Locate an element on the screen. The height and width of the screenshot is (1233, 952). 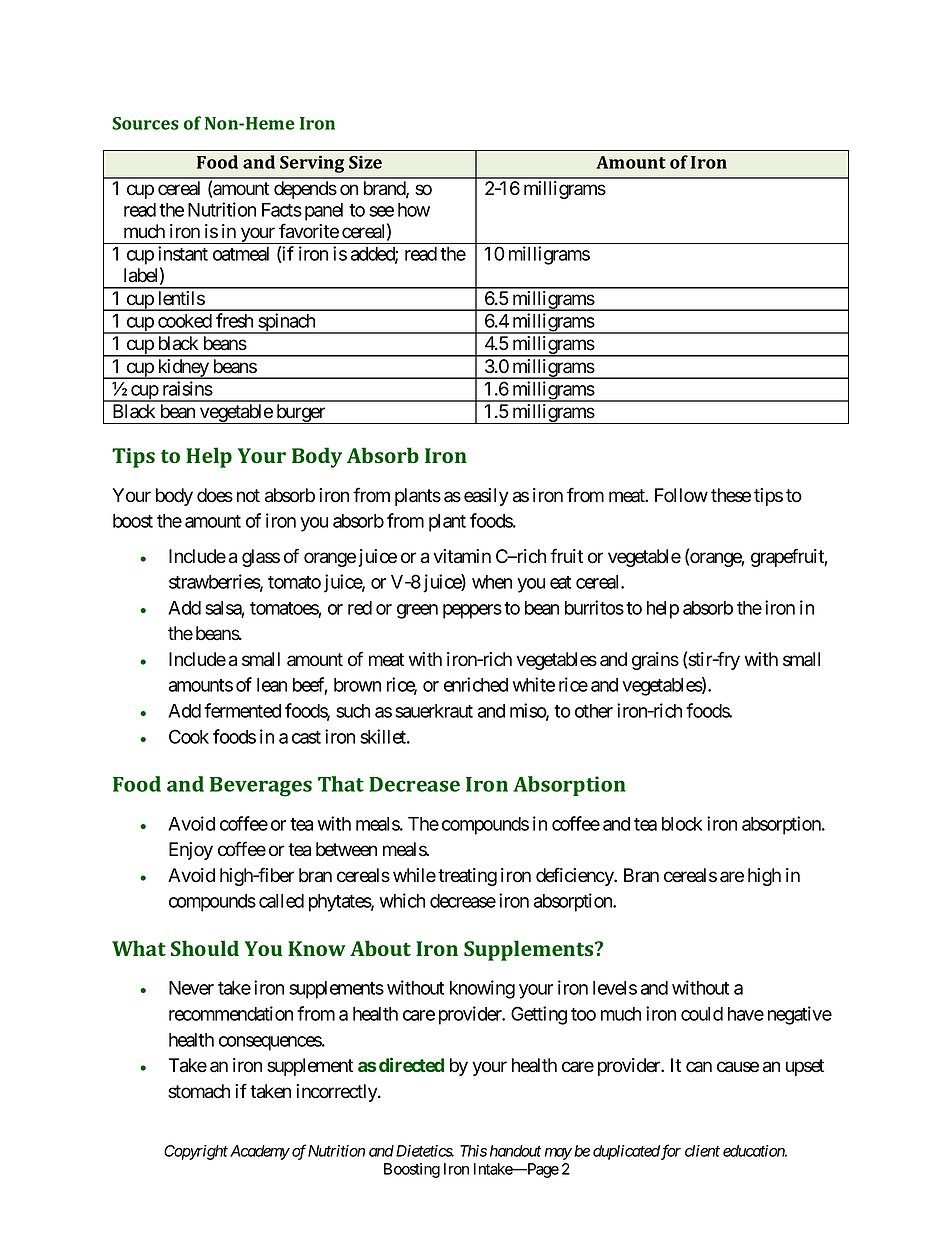
Sources is located at coordinates (145, 123).
